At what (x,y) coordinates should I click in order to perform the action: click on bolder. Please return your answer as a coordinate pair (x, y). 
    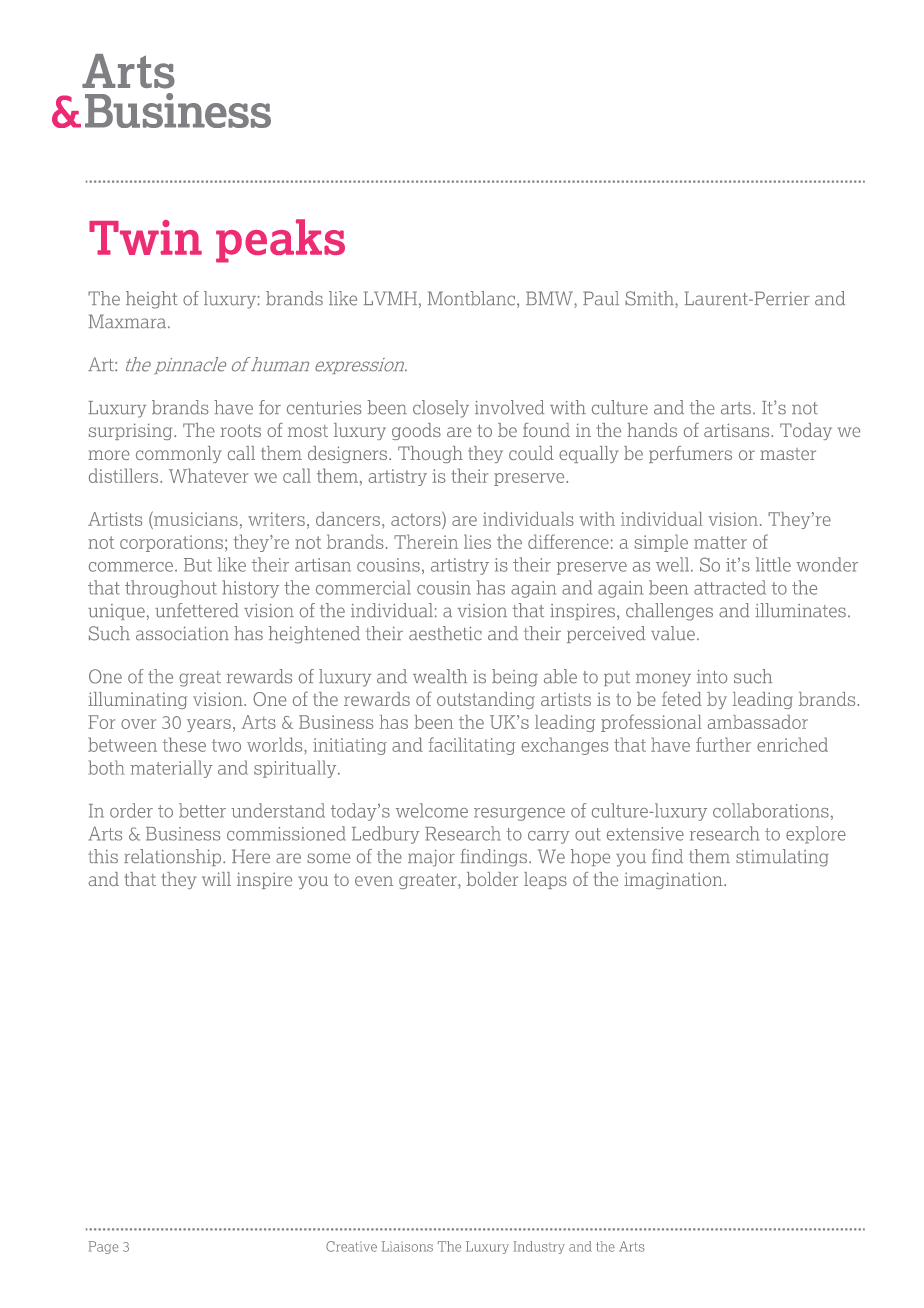
    Looking at the image, I should click on (492, 879).
